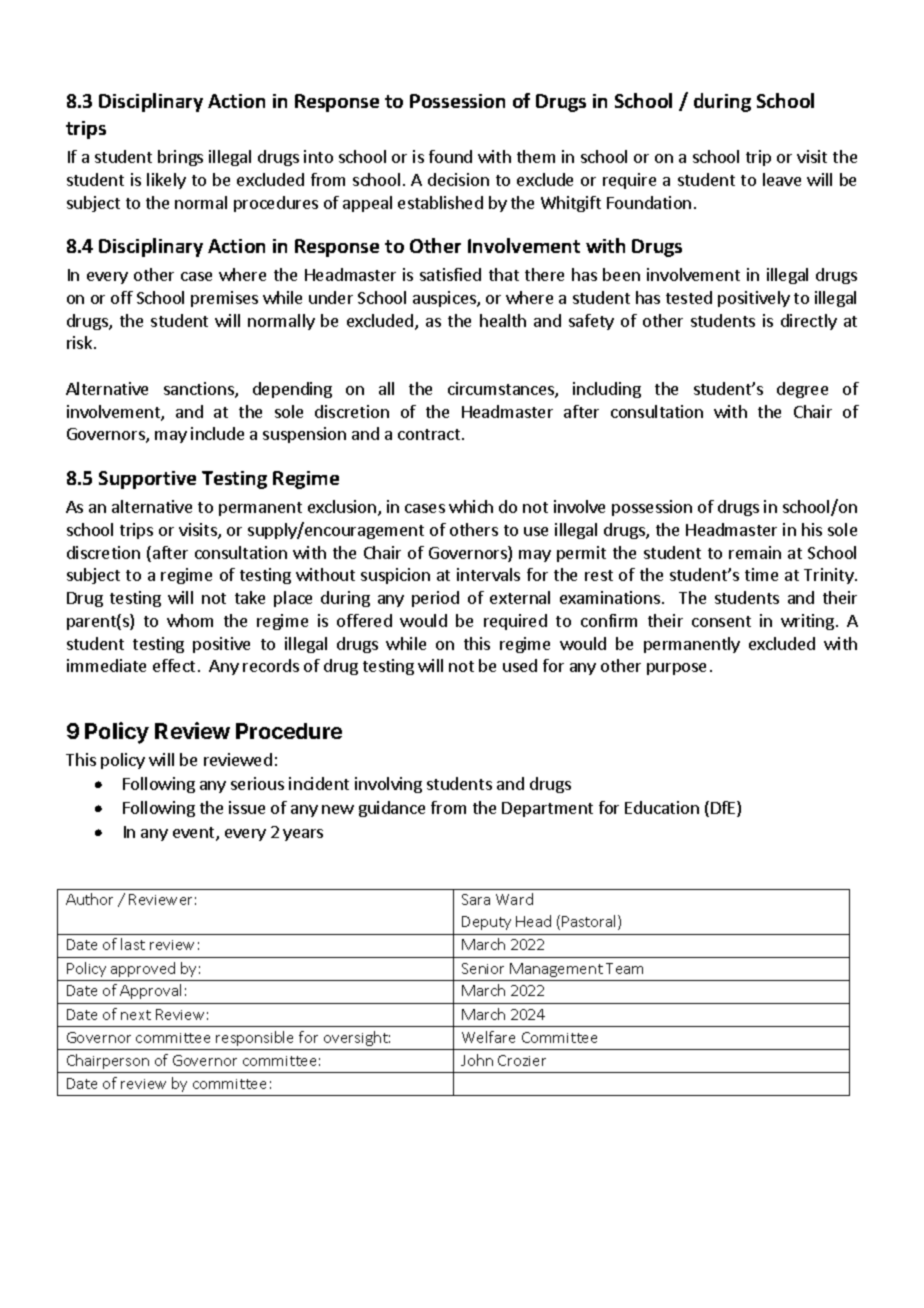 The image size is (924, 1308). I want to click on Welfare, so click(488, 1037).
